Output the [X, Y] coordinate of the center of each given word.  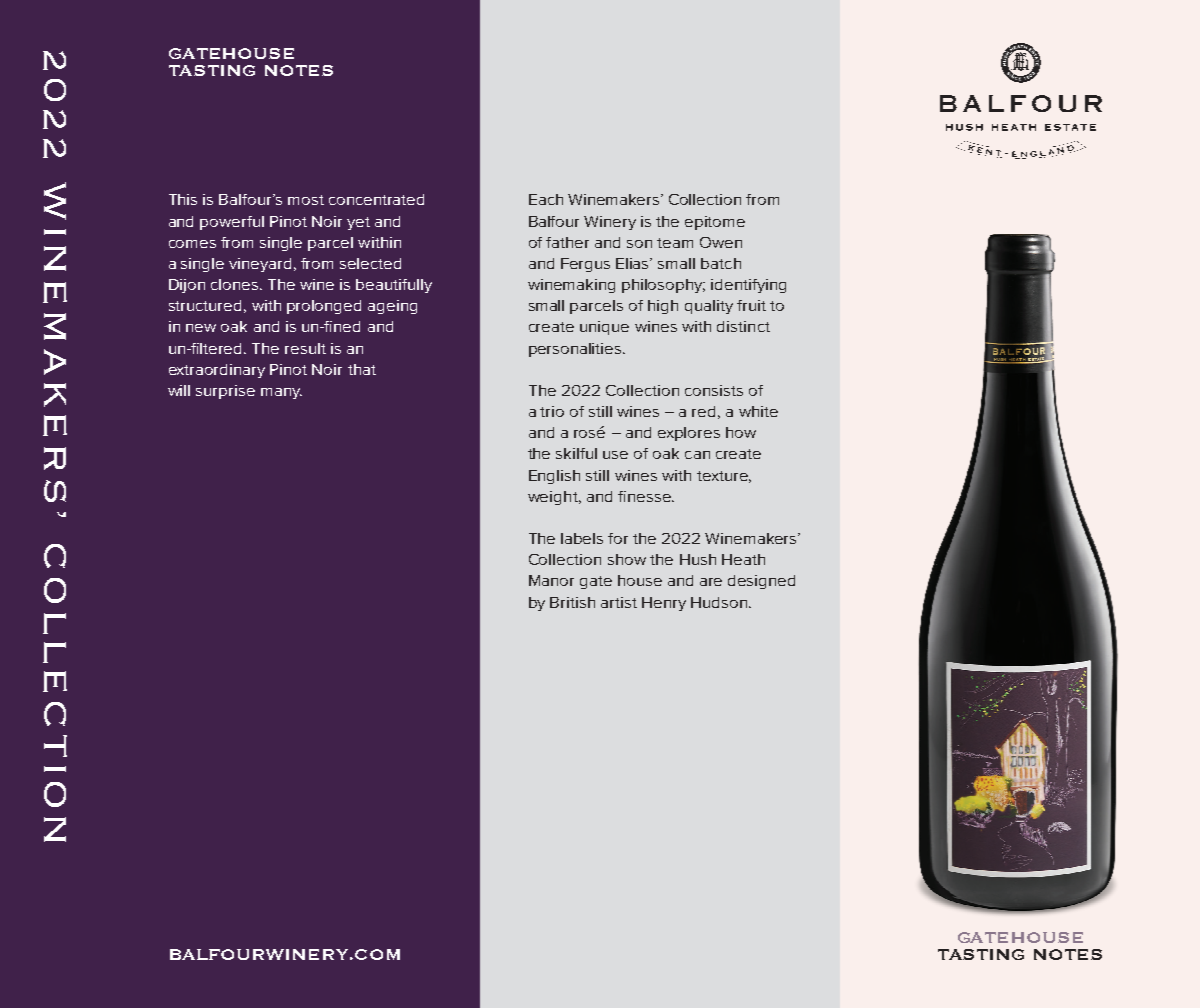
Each [546, 199]
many [281, 393]
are [711, 582]
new [201, 328]
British [572, 602]
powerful [232, 223]
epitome [715, 223]
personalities [576, 350]
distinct [743, 326]
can [697, 455]
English [554, 477]
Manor [551, 580]
